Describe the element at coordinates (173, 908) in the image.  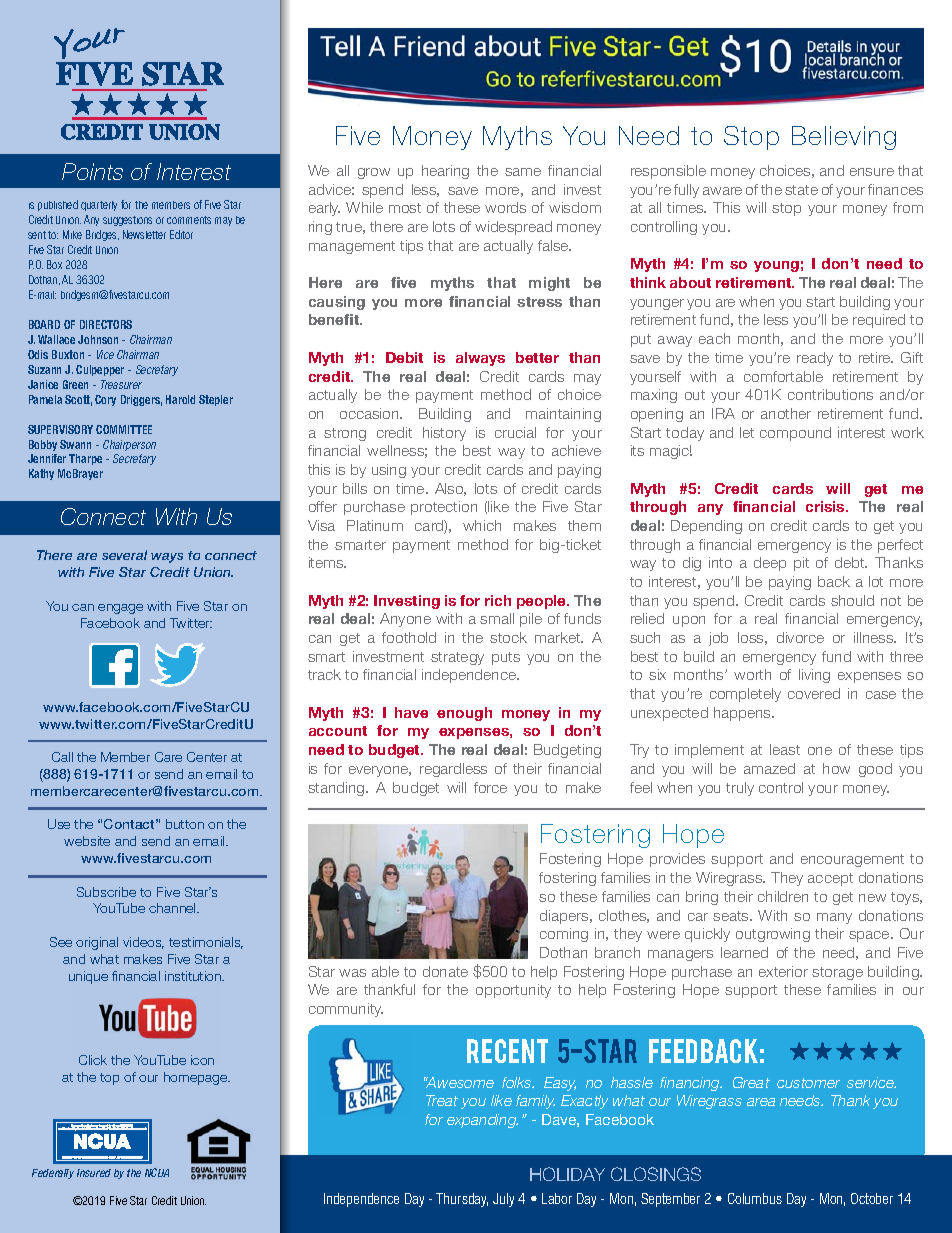
I see `channel` at that location.
